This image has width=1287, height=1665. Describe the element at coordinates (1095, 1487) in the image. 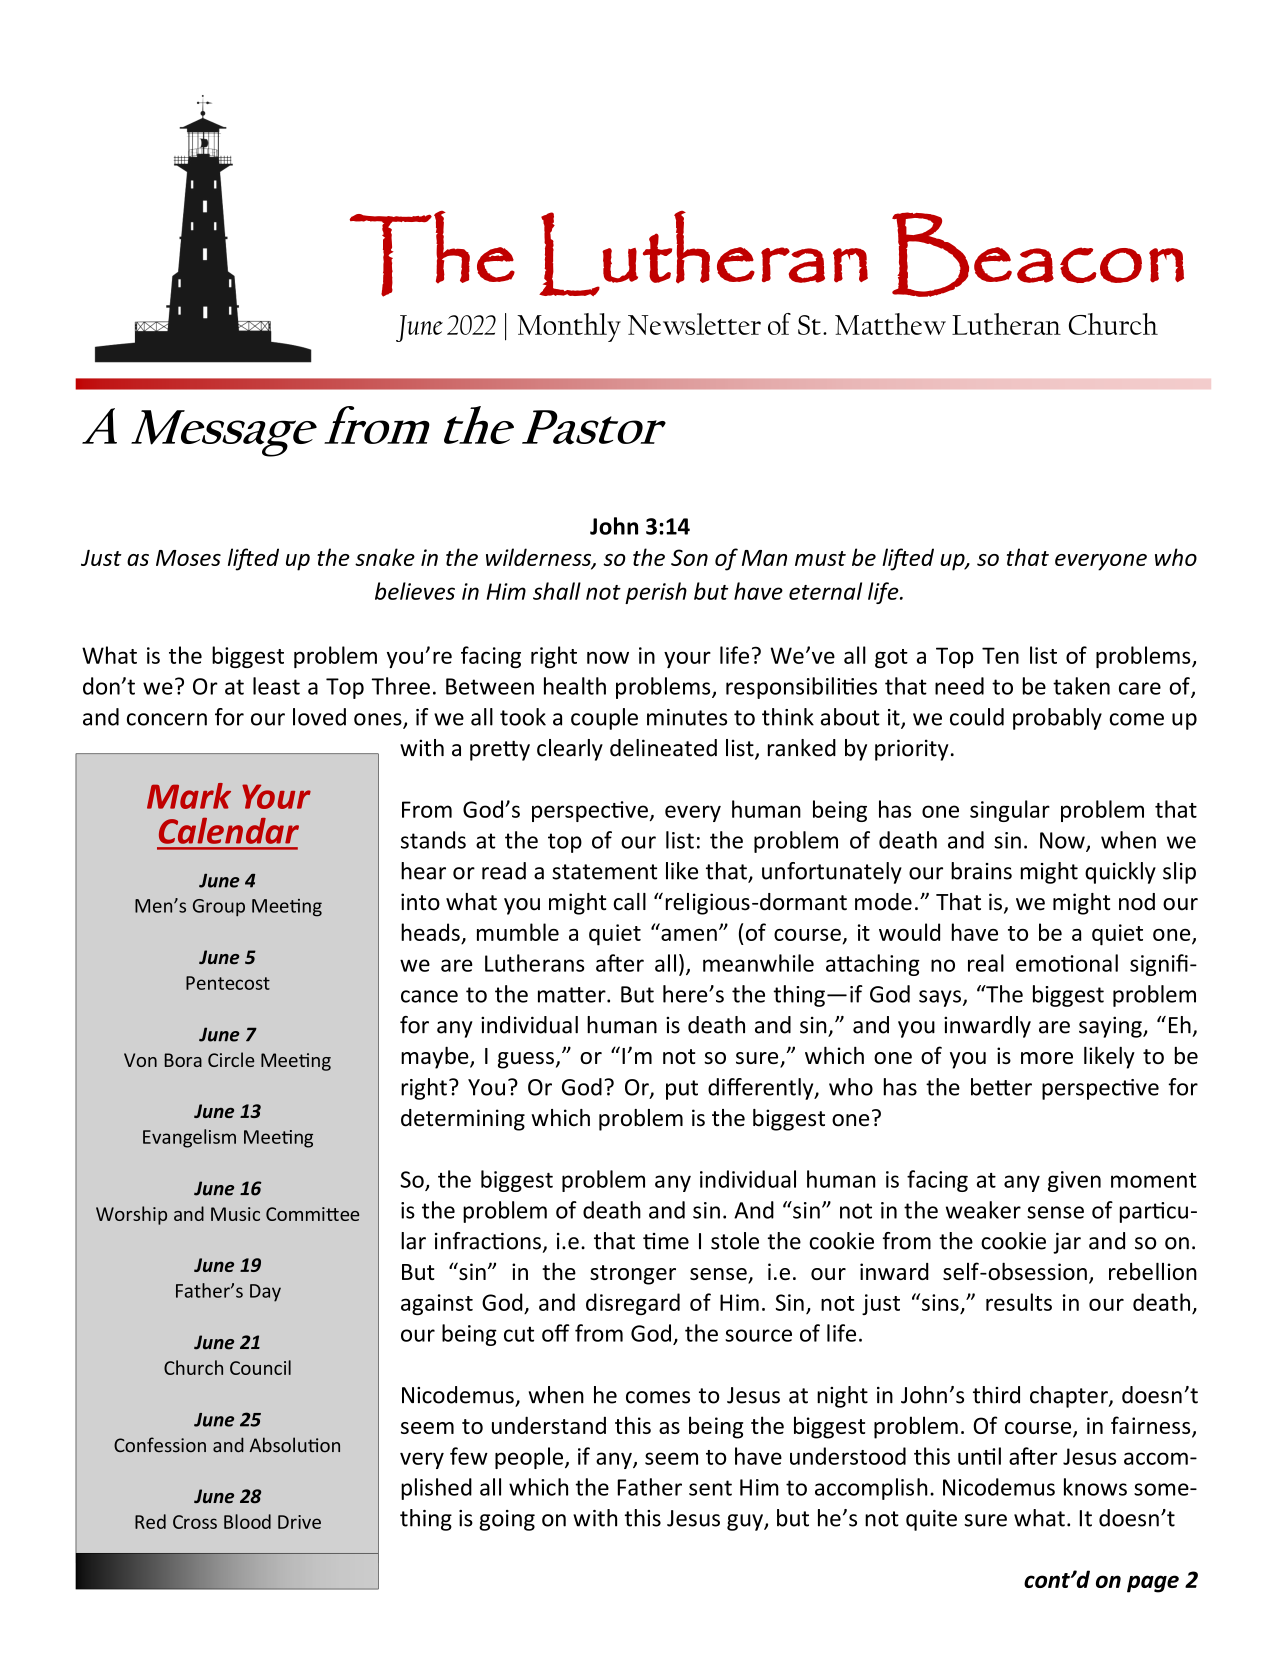

I see `knows` at that location.
